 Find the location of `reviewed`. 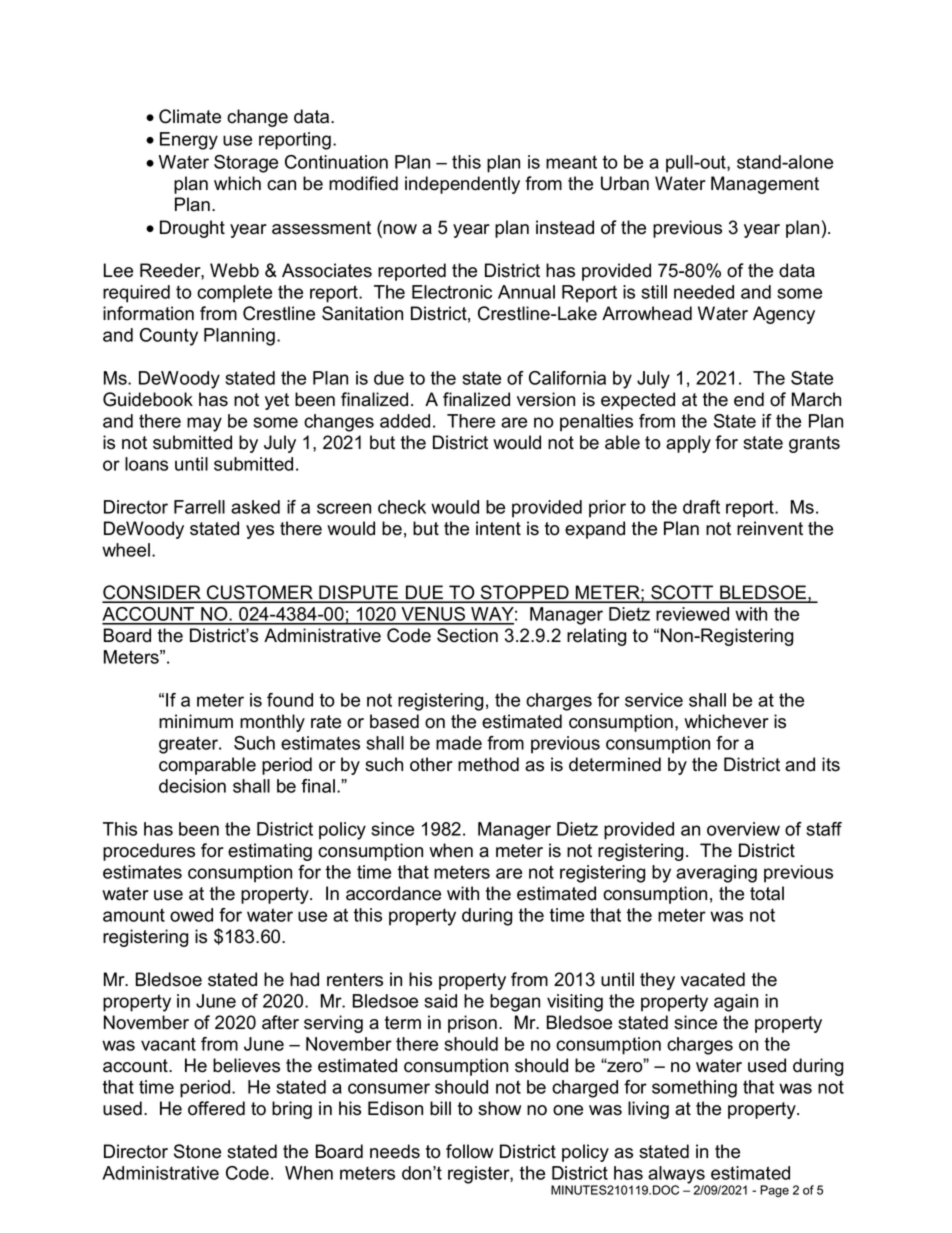

reviewed is located at coordinates (692, 614).
